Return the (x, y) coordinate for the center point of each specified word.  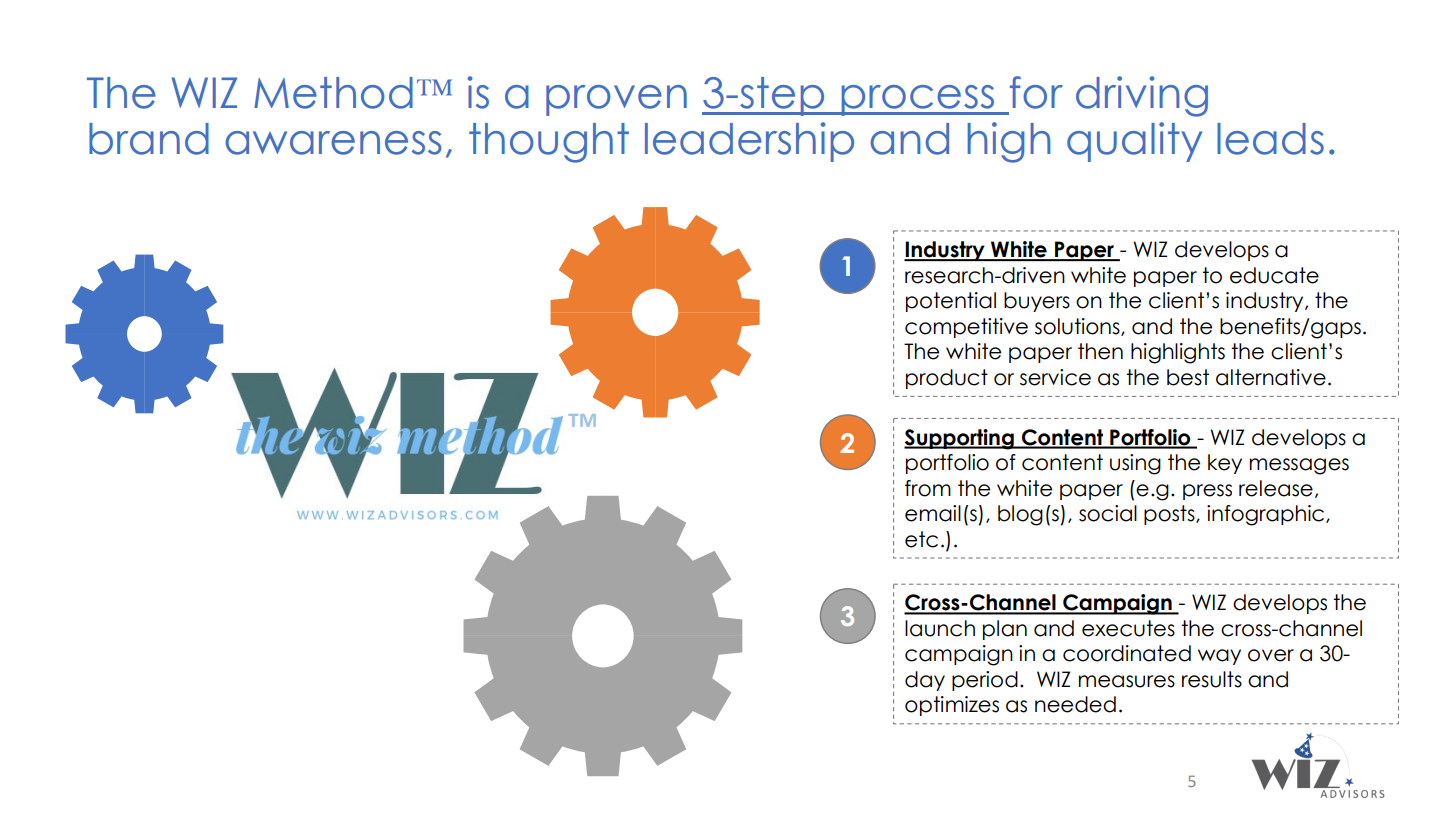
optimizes (952, 706)
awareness (334, 143)
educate (1274, 275)
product (947, 379)
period (985, 681)
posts (1170, 515)
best (1188, 377)
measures (1127, 681)
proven (616, 100)
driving (1142, 96)
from (928, 488)
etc (921, 539)
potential (951, 302)
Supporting (960, 439)
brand (149, 139)
